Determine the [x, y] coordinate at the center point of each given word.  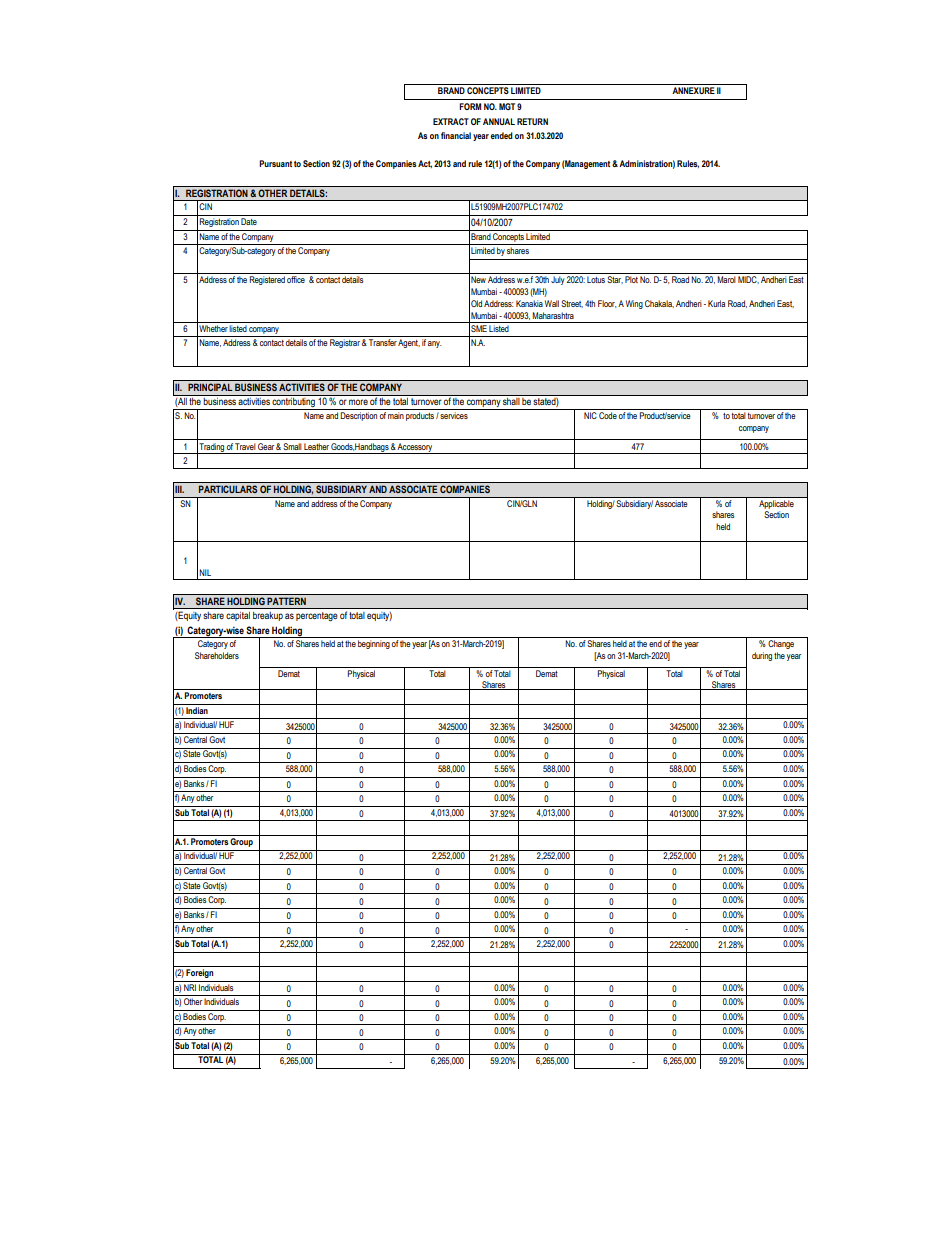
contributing [294, 404]
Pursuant [275, 163]
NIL [205, 572]
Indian [197, 710]
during [762, 656]
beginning [374, 644]
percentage [316, 616]
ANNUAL [499, 121]
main [396, 415]
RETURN [532, 121]
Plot [631, 279]
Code [608, 415]
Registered [267, 280]
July [558, 280]
